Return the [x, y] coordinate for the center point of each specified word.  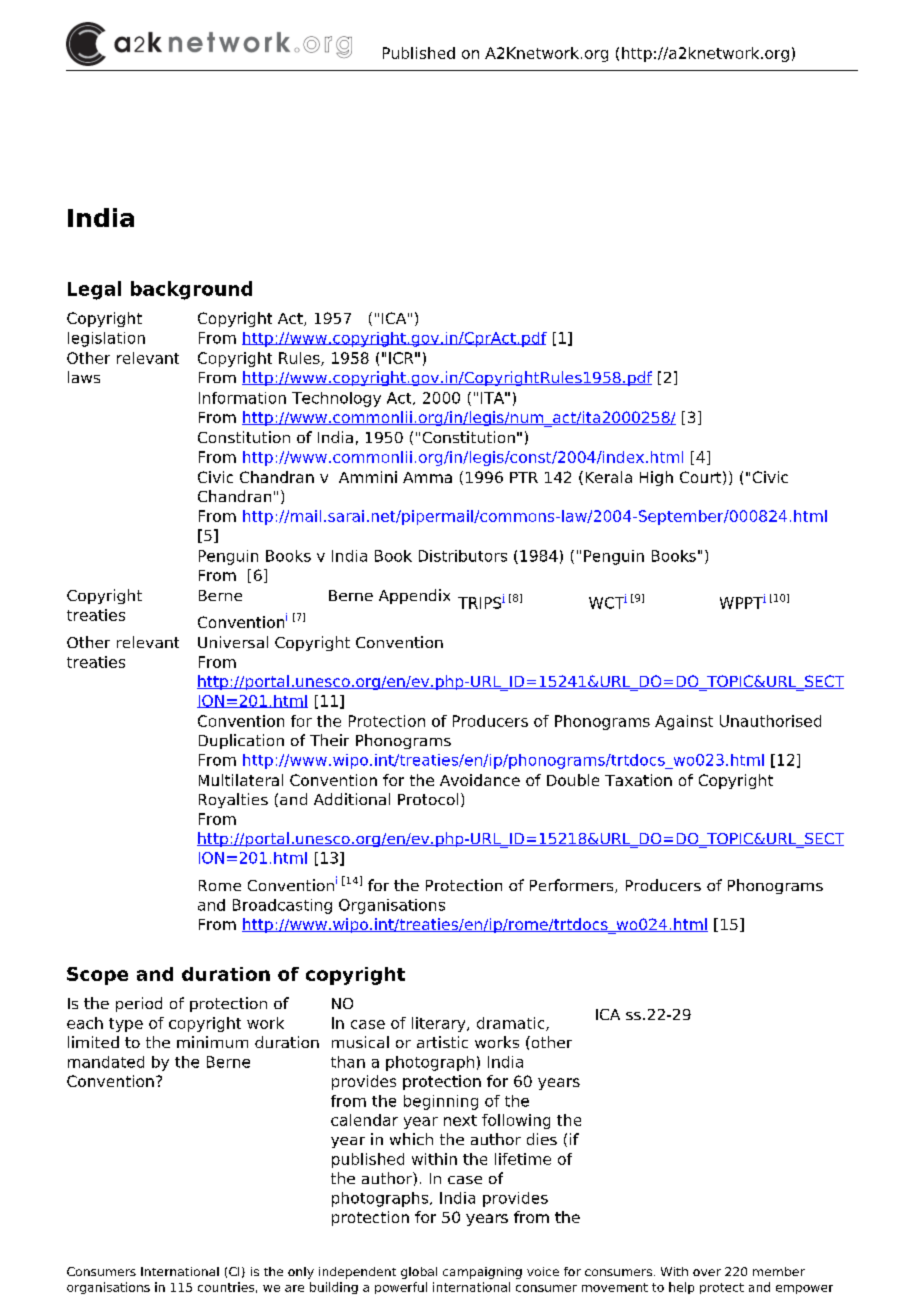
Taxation [638, 780]
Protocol [428, 799]
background [191, 290]
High [656, 478]
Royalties [233, 800]
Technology [336, 399]
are [294, 1288]
